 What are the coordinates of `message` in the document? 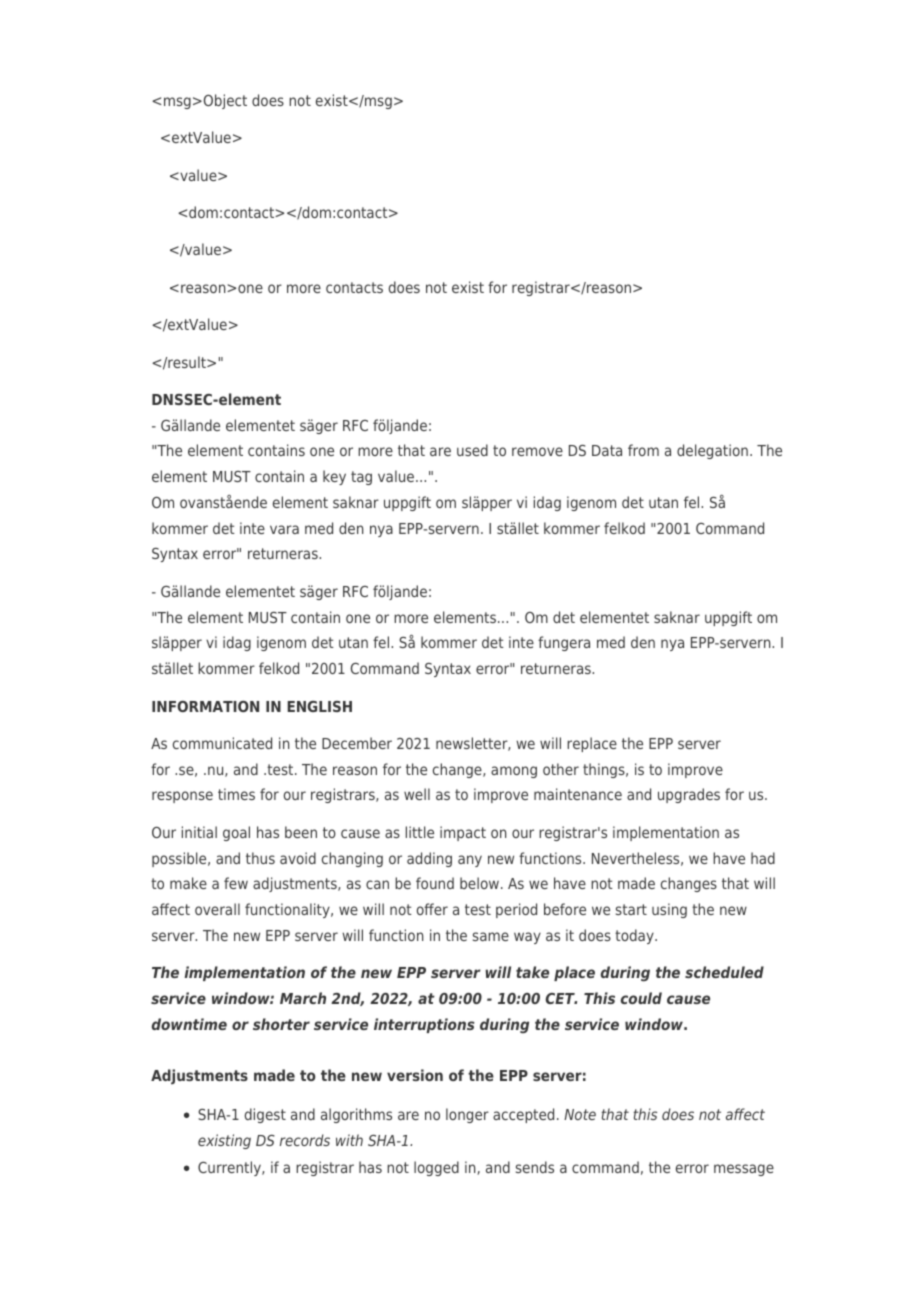 It's located at (744, 1170).
